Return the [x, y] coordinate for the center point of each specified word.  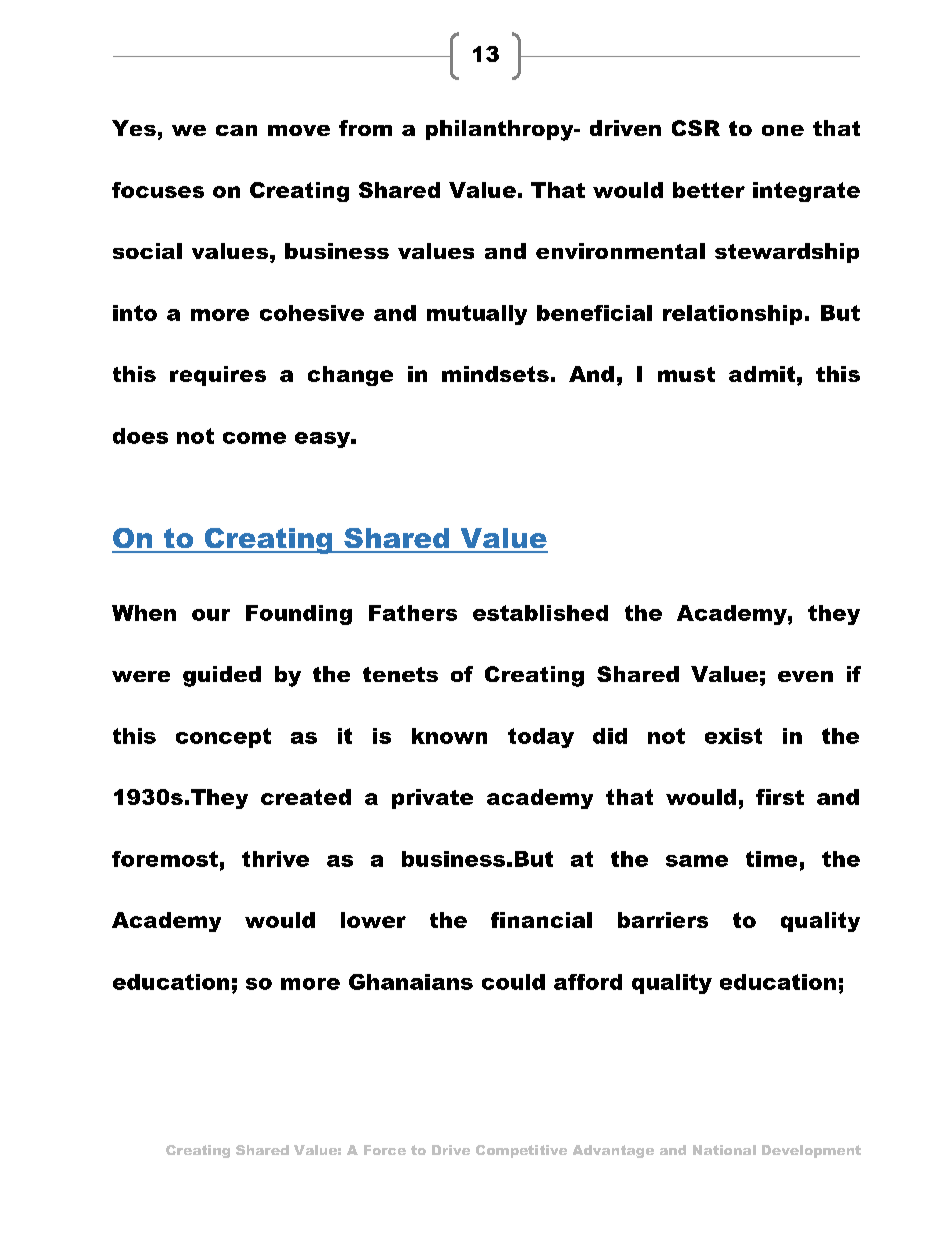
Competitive [521, 1151]
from [365, 128]
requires [218, 376]
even [805, 676]
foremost [165, 859]
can [236, 130]
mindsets [495, 374]
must [686, 374]
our [211, 615]
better [709, 190]
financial [541, 920]
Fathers [413, 613]
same [697, 861]
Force [385, 1150]
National [724, 1150]
